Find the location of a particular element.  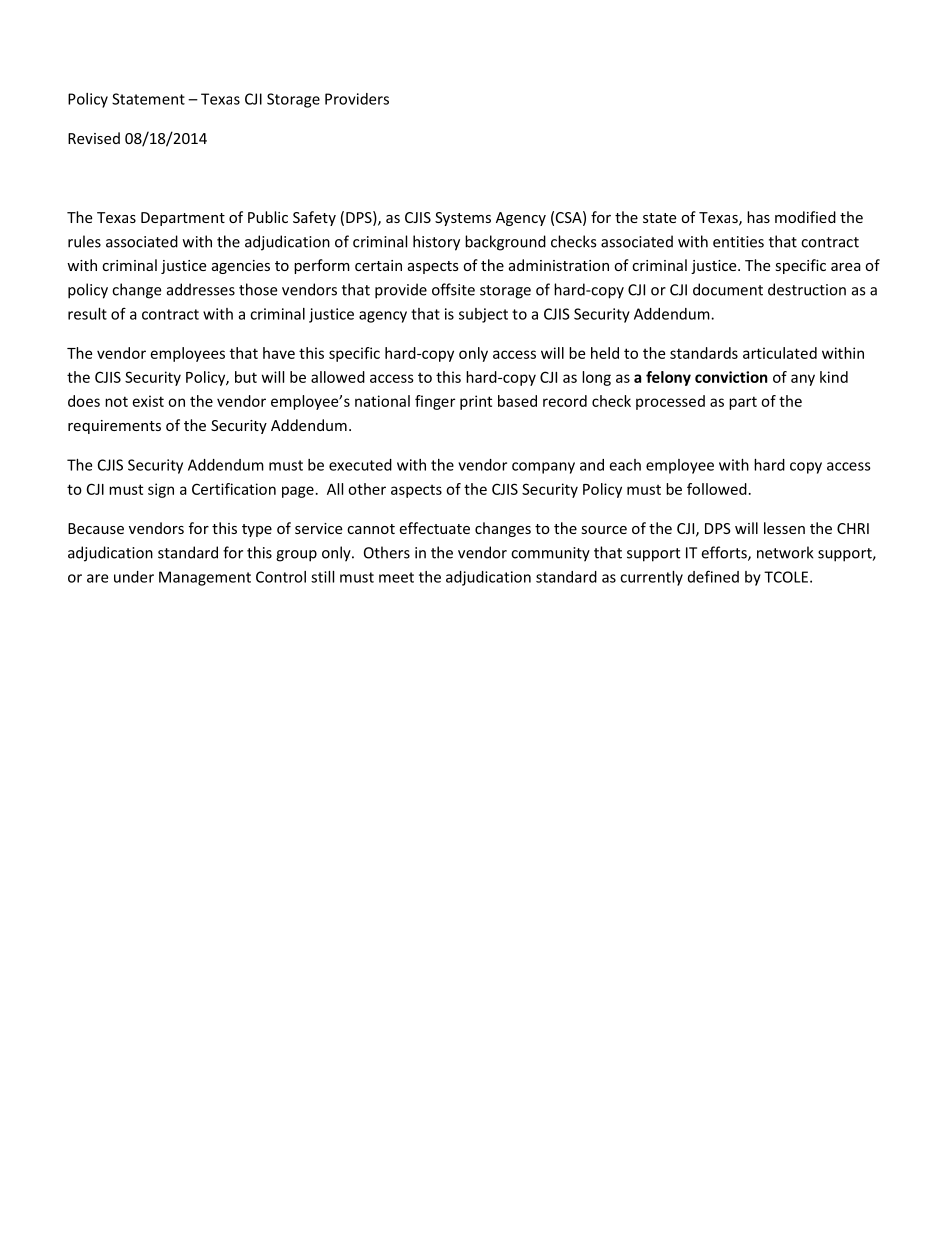

Systems is located at coordinates (463, 219).
